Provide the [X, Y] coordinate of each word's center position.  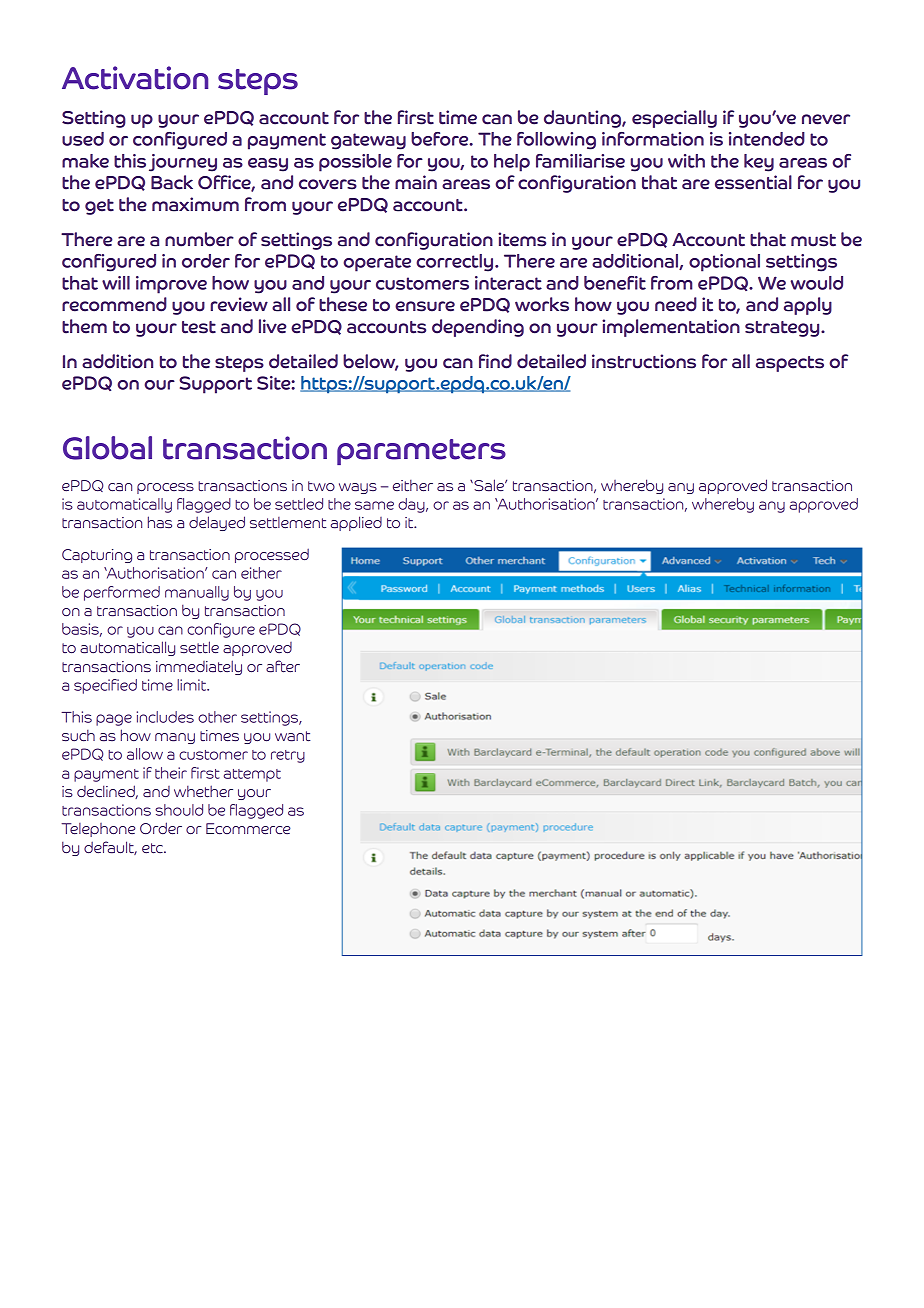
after [283, 666]
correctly [456, 263]
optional [724, 263]
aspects [790, 364]
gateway [368, 141]
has [160, 522]
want [293, 736]
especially [674, 119]
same [374, 505]
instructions [644, 361]
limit [193, 685]
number [199, 239]
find [495, 361]
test [199, 327]
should [179, 810]
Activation [135, 78]
